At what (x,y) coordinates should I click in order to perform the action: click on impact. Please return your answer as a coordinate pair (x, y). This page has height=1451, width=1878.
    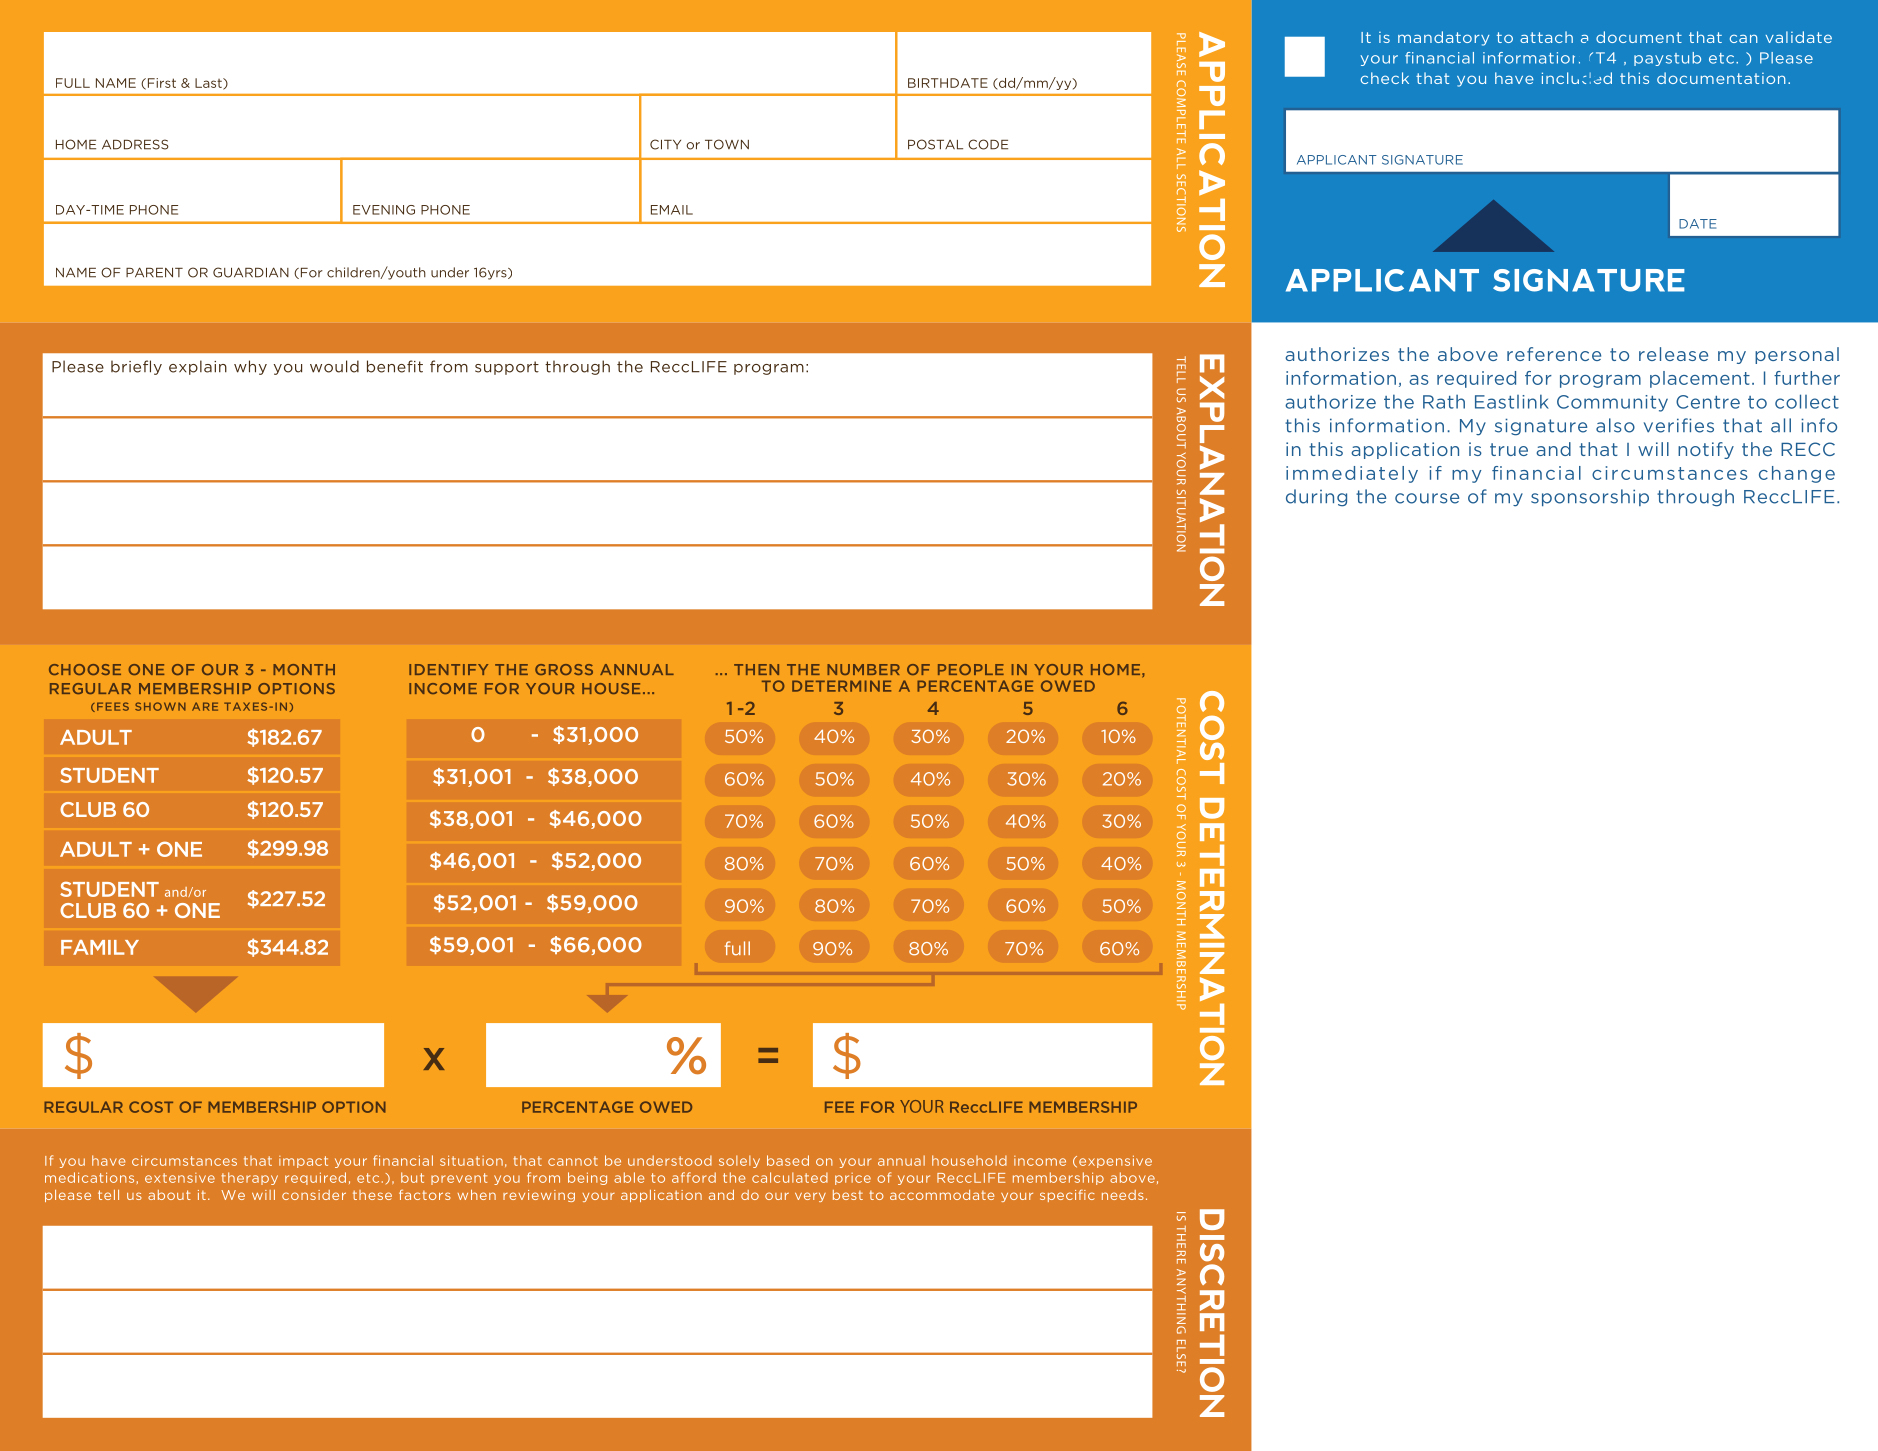
    Looking at the image, I should click on (303, 1162).
